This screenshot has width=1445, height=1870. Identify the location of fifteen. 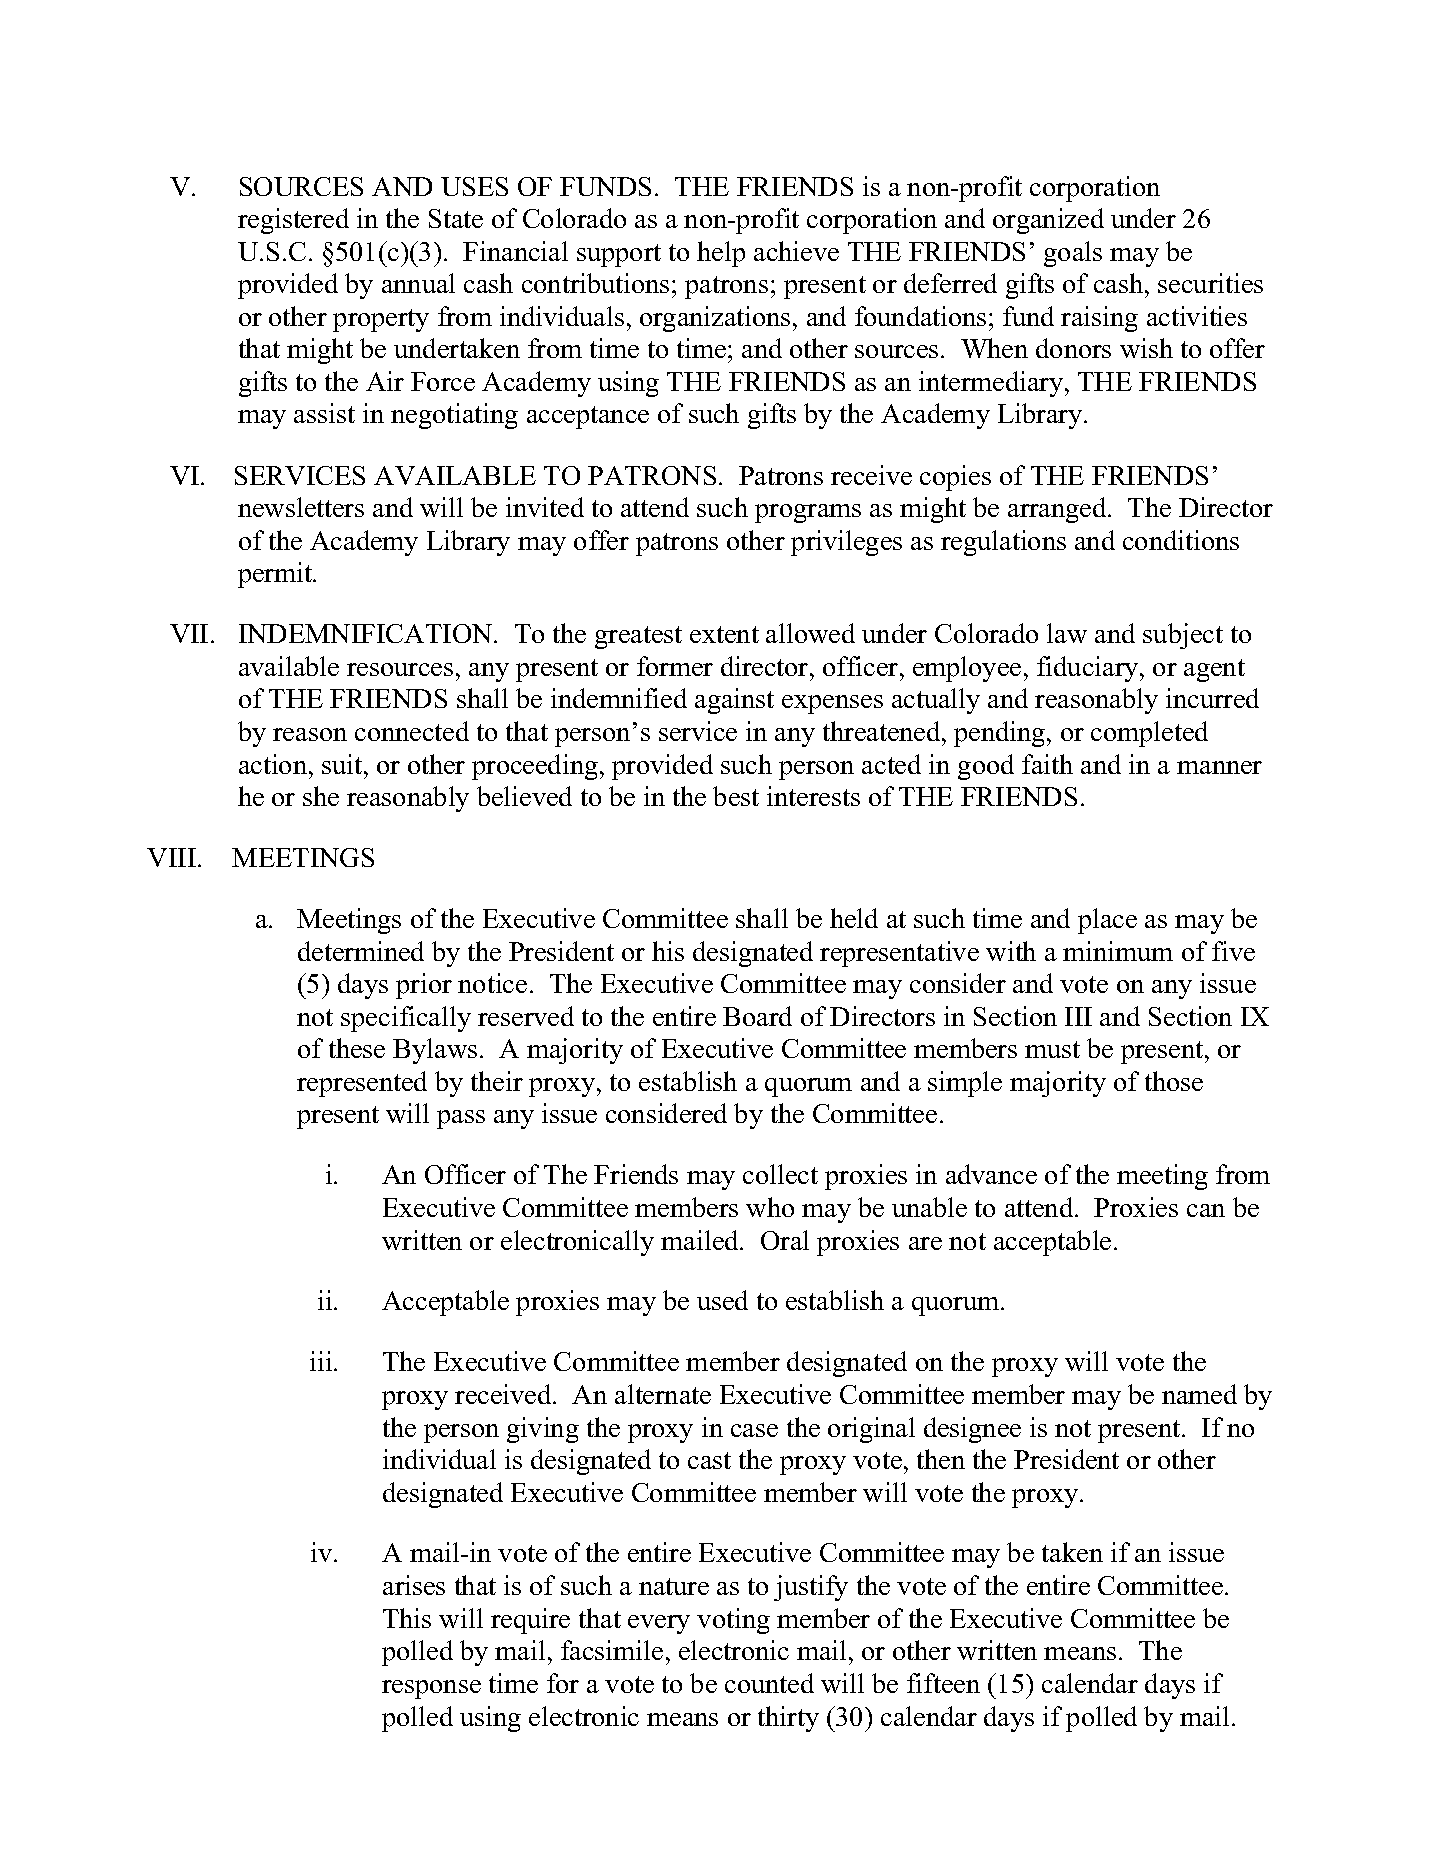
(943, 1683).
